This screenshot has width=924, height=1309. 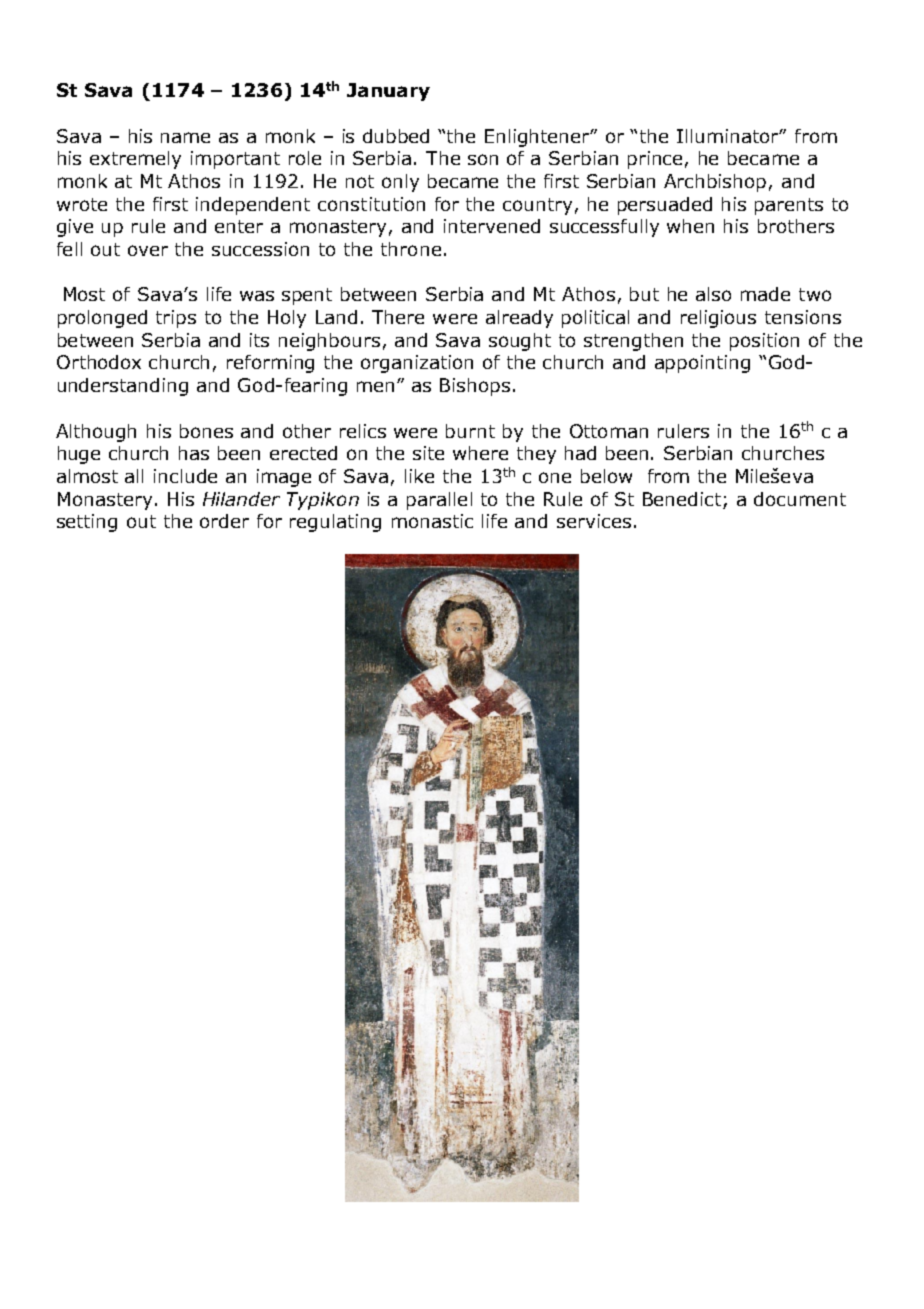 I want to click on organization, so click(x=417, y=364).
